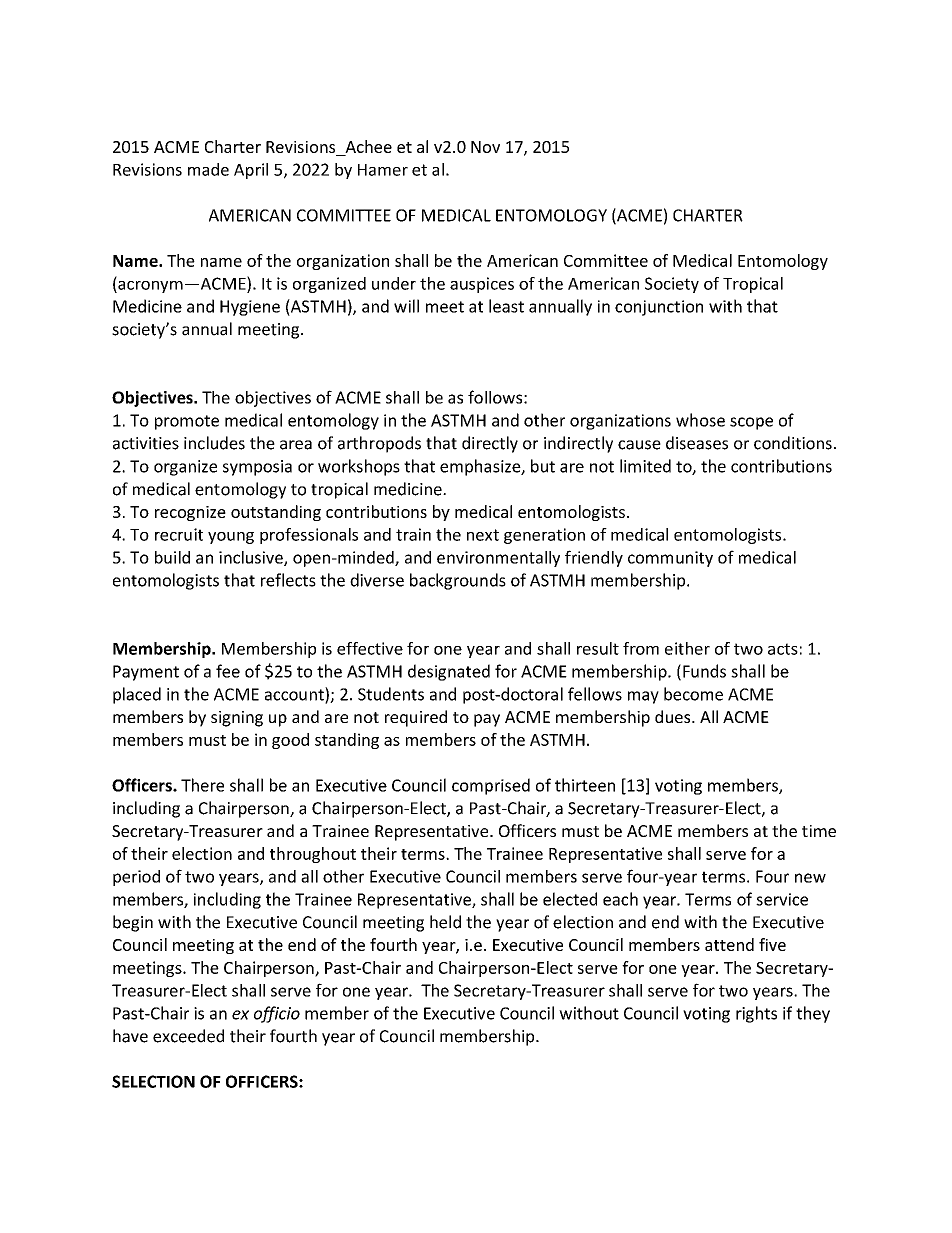 The width and height of the document is (952, 1233). Describe the element at coordinates (485, 147) in the document. I see `Nov` at that location.
